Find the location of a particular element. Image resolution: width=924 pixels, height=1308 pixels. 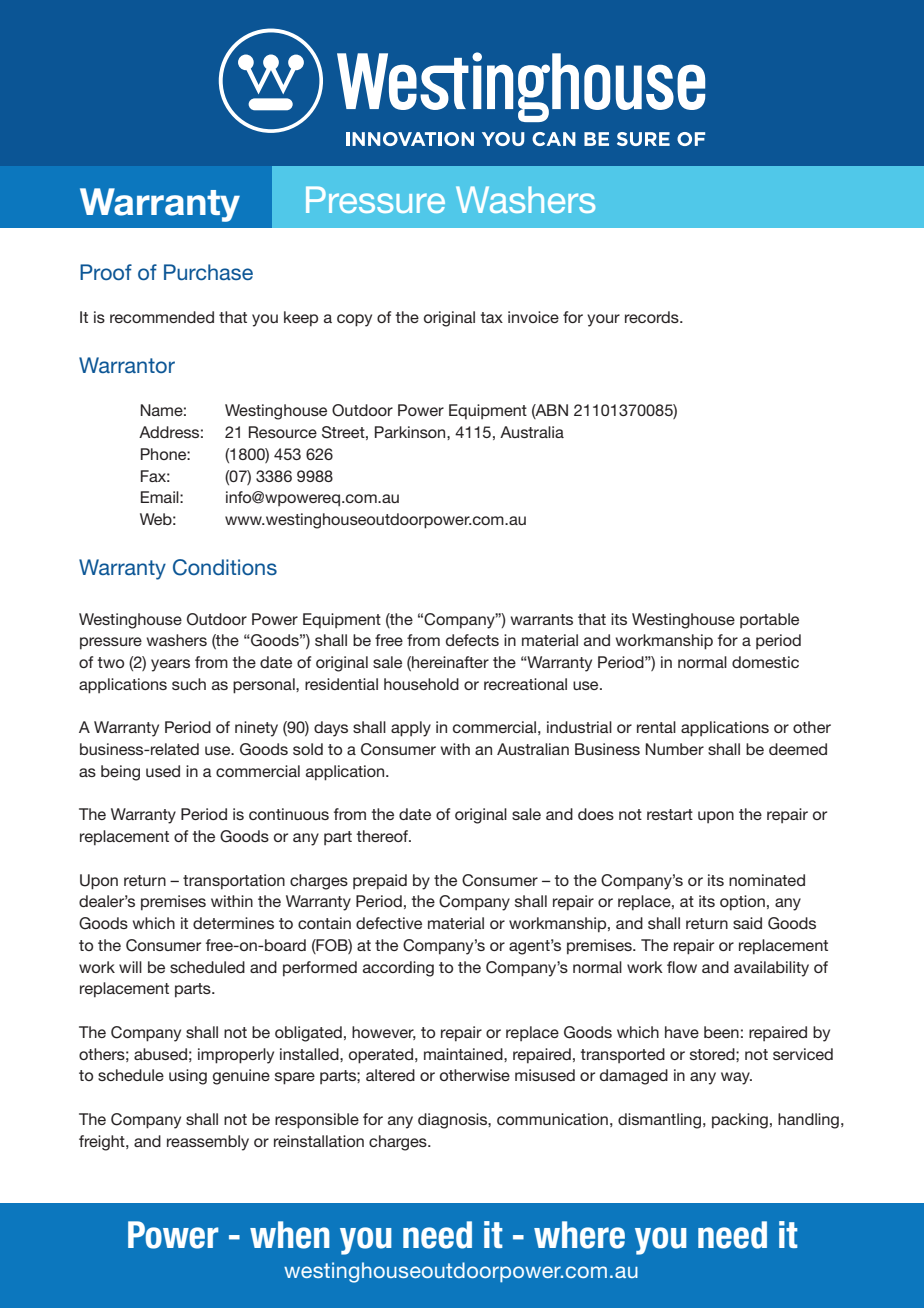

flow is located at coordinates (682, 967).
